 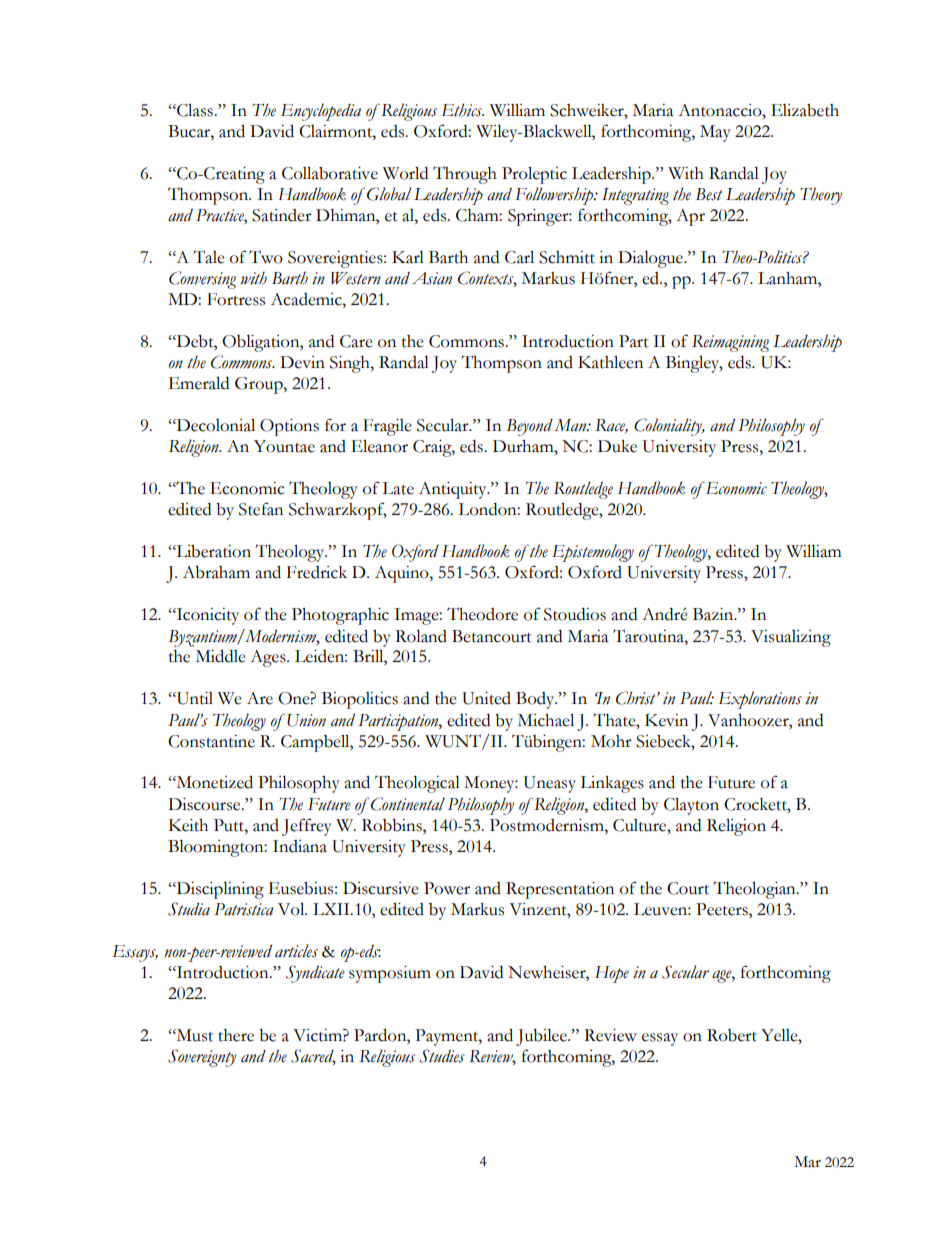 I want to click on Encyclopedia, so click(x=321, y=112).
